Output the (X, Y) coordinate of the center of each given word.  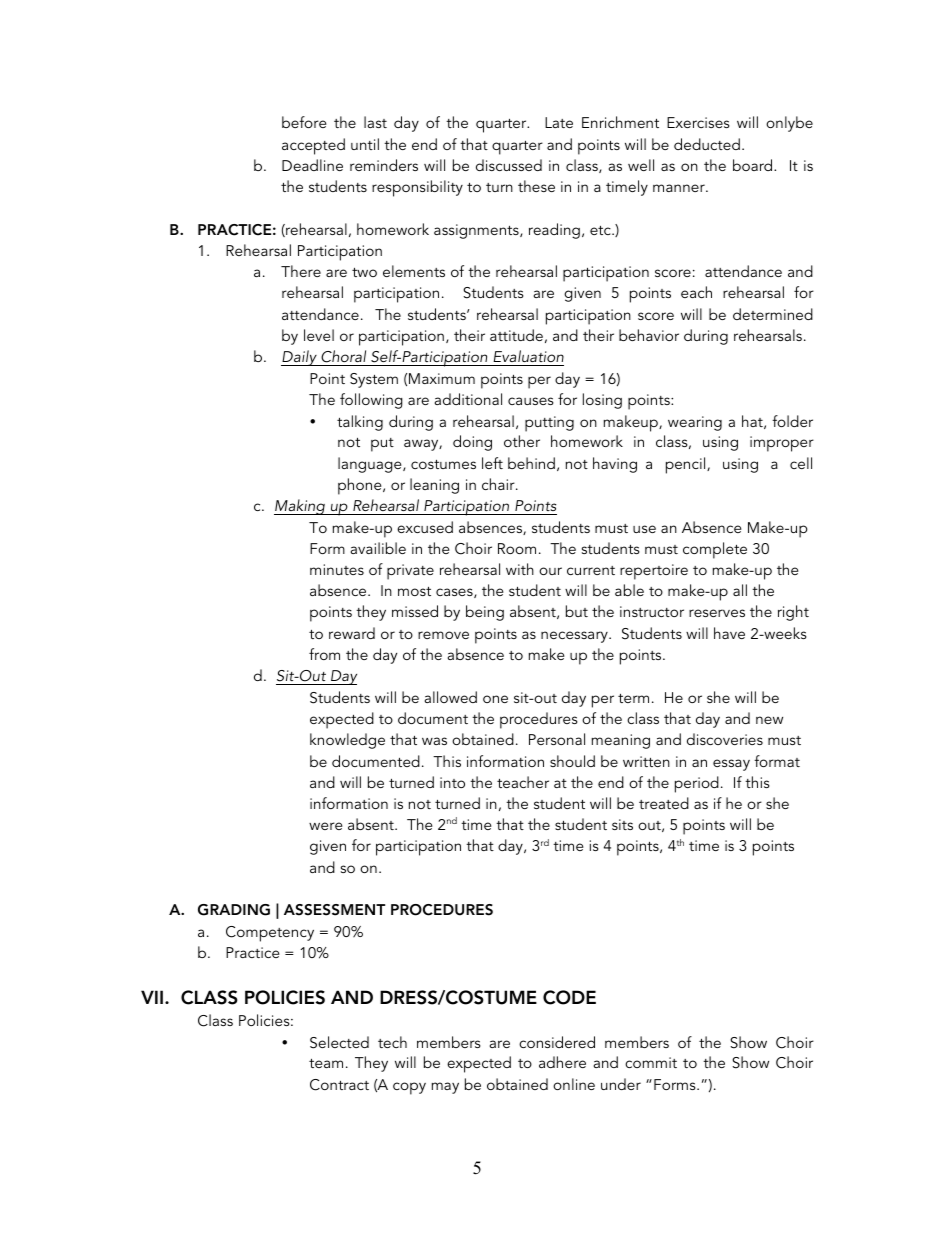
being (485, 613)
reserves (717, 613)
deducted (707, 144)
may (445, 1088)
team (326, 1063)
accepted (313, 146)
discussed (509, 165)
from (324, 654)
